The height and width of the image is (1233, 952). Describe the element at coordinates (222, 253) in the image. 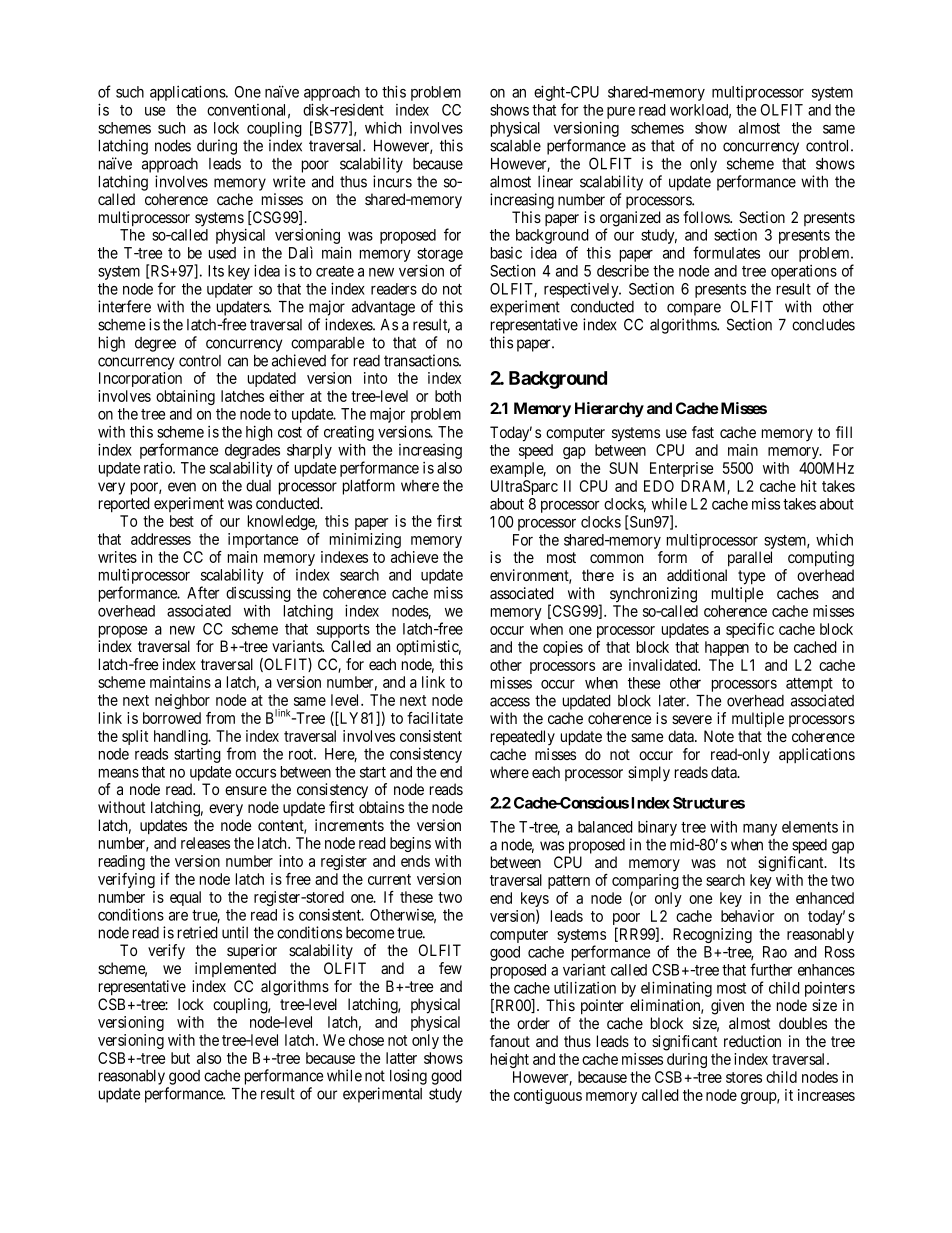

I see `used` at that location.
